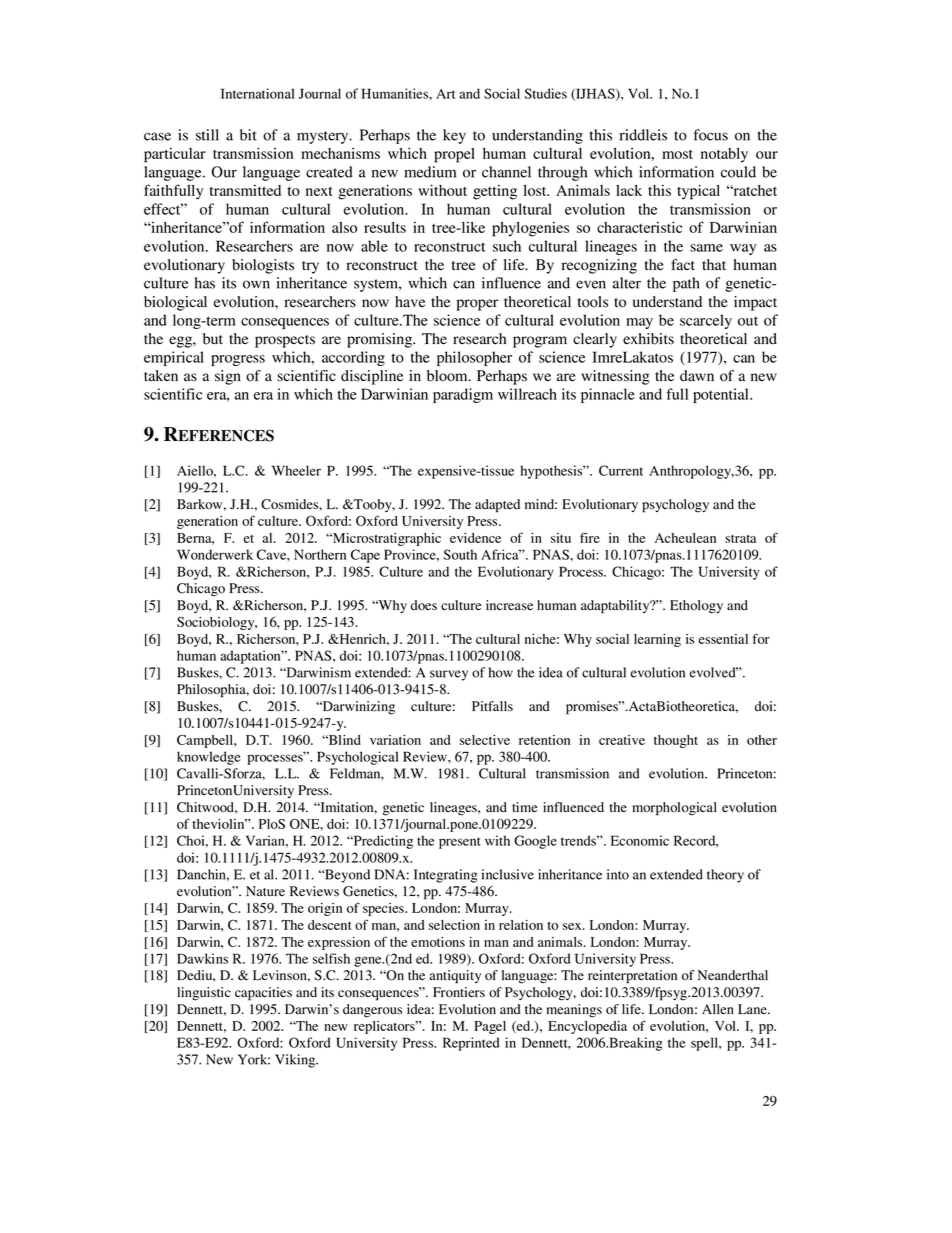 The height and width of the screenshot is (1233, 952). What do you see at coordinates (454, 136) in the screenshot?
I see `key` at bounding box center [454, 136].
